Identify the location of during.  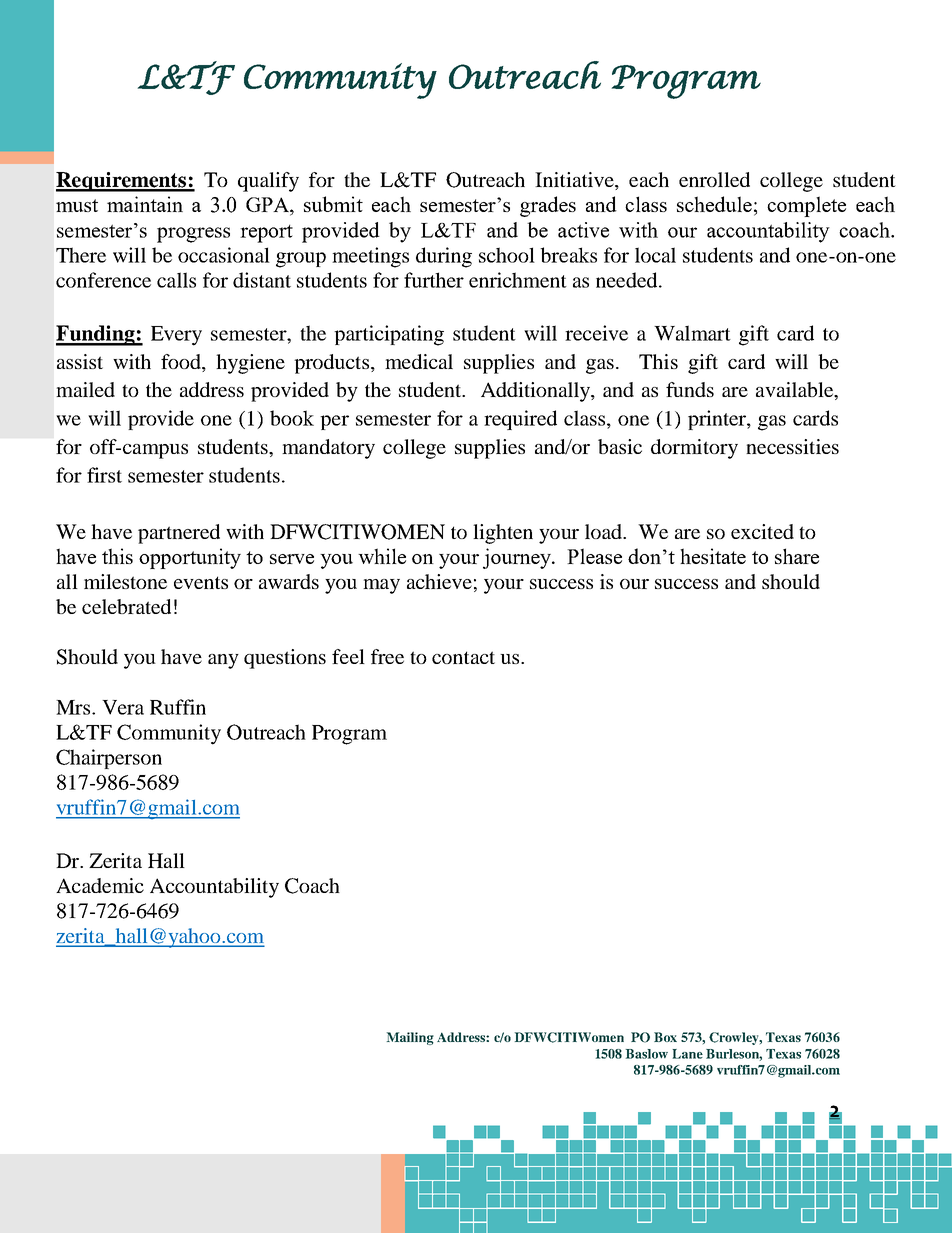
(444, 257).
